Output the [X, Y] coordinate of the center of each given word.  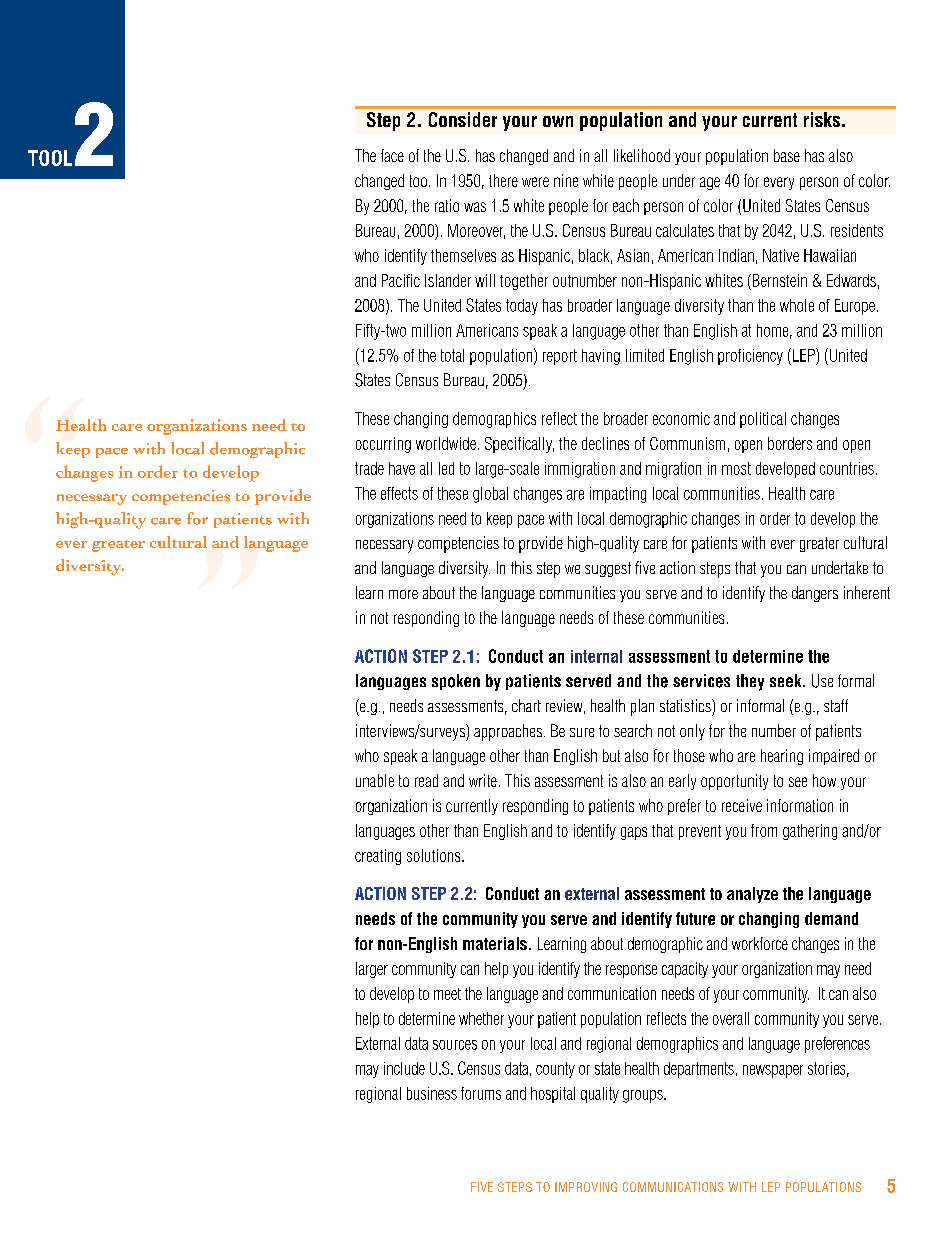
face [392, 155]
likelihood [642, 155]
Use [822, 681]
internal [596, 656]
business [432, 1093]
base [787, 155]
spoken [456, 682]
